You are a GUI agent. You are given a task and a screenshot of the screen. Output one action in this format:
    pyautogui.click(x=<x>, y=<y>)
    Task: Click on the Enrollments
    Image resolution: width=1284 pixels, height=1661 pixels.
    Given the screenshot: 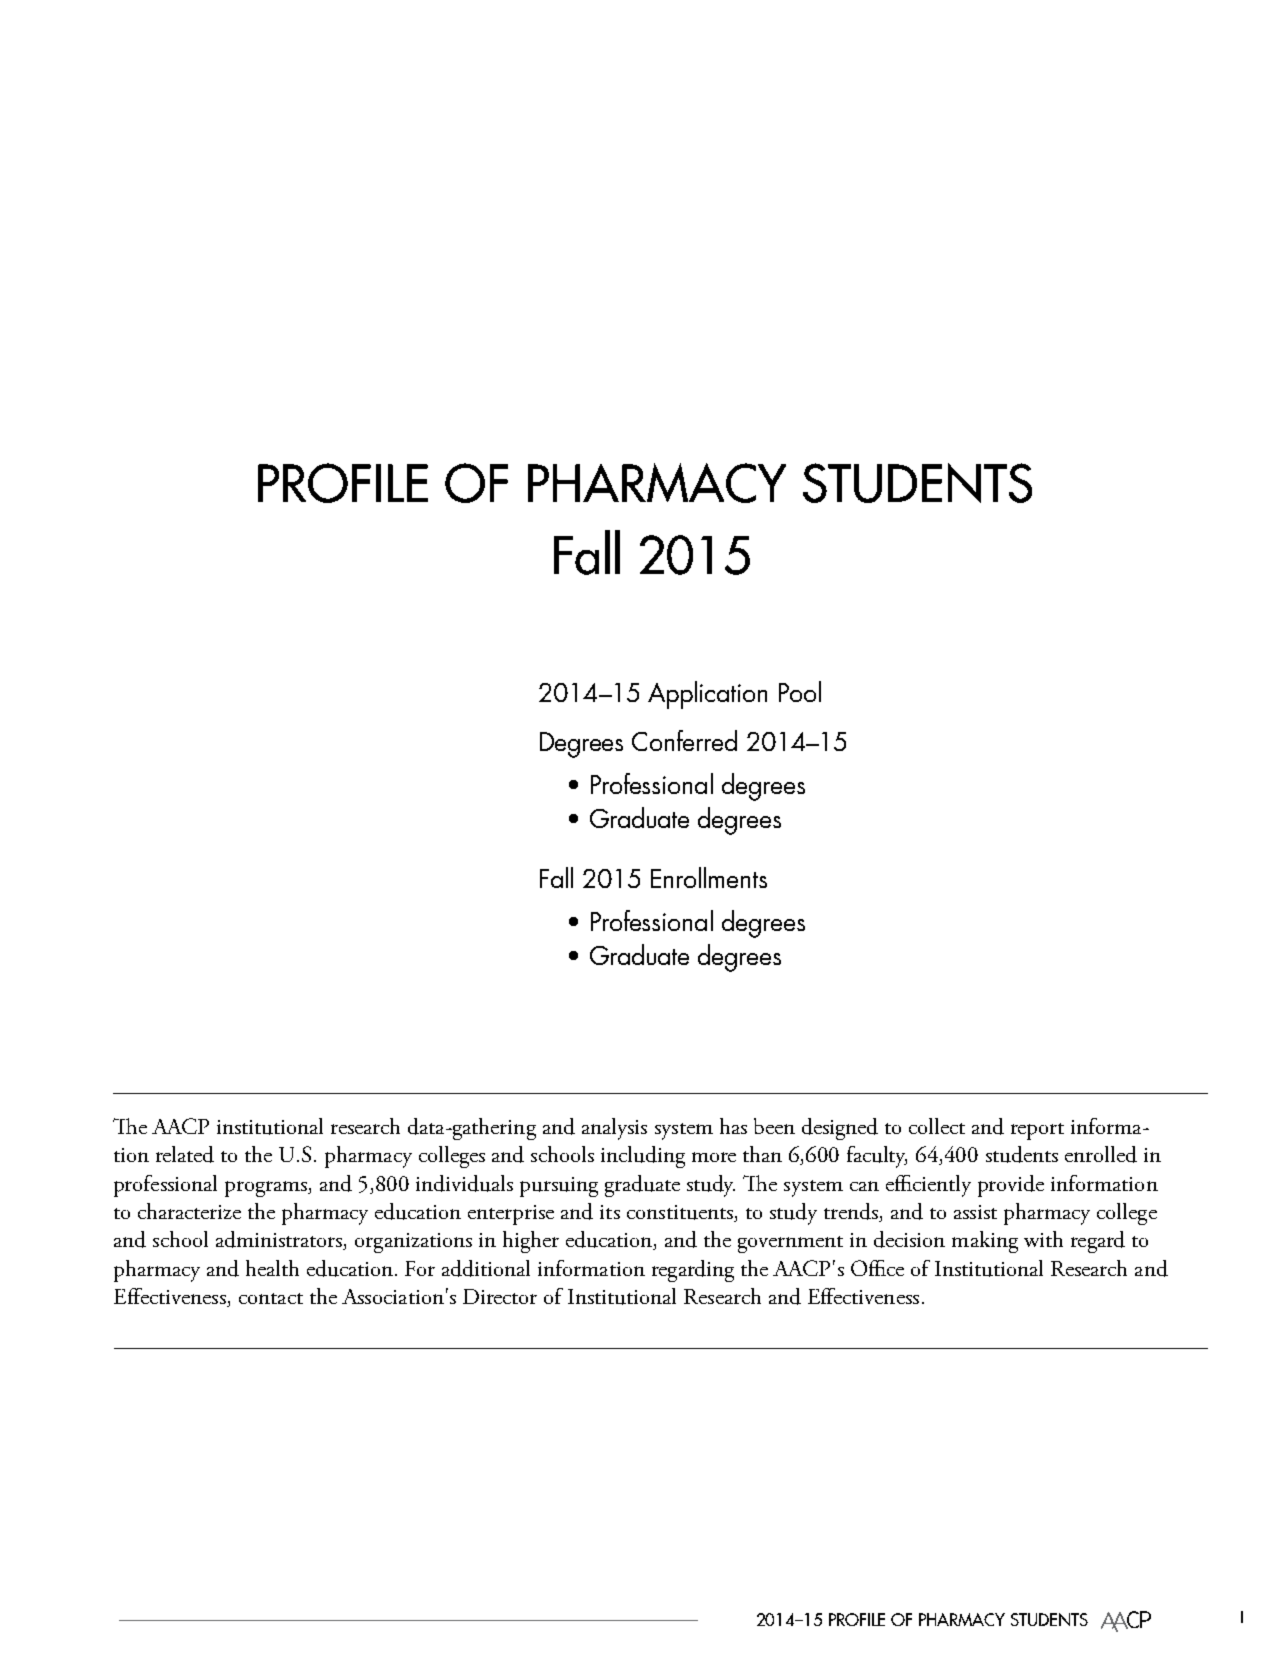 What is the action you would take?
    pyautogui.click(x=709, y=877)
